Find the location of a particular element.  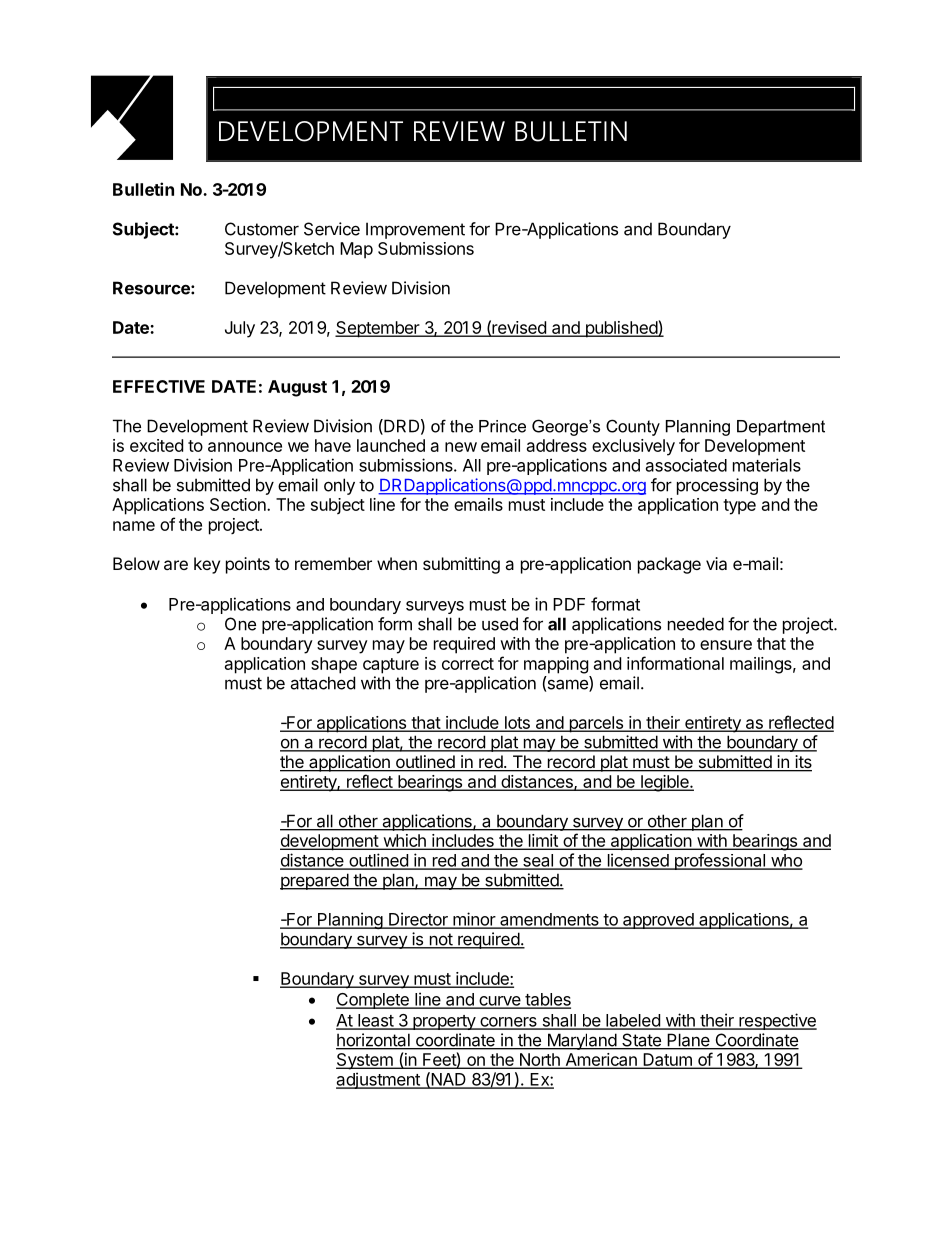

Customer is located at coordinates (262, 229).
